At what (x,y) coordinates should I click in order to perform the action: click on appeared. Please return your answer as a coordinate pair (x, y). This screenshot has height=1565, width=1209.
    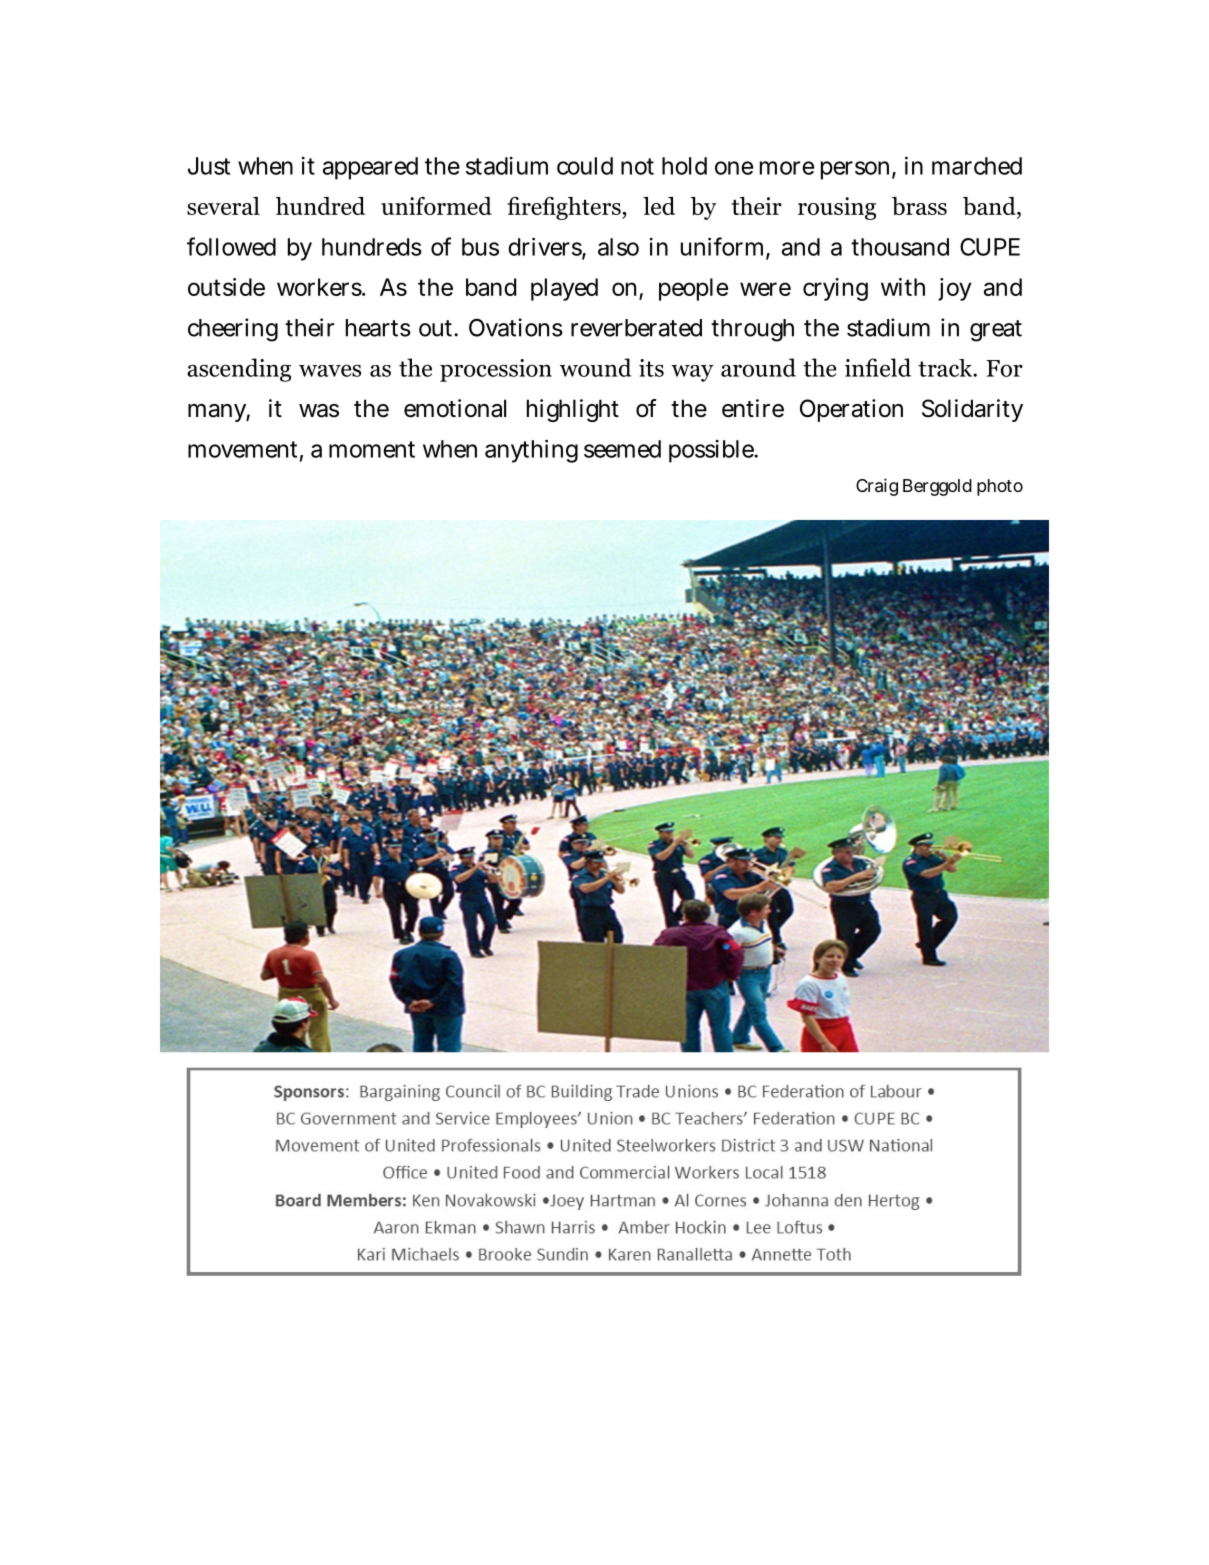
    Looking at the image, I should click on (370, 168).
